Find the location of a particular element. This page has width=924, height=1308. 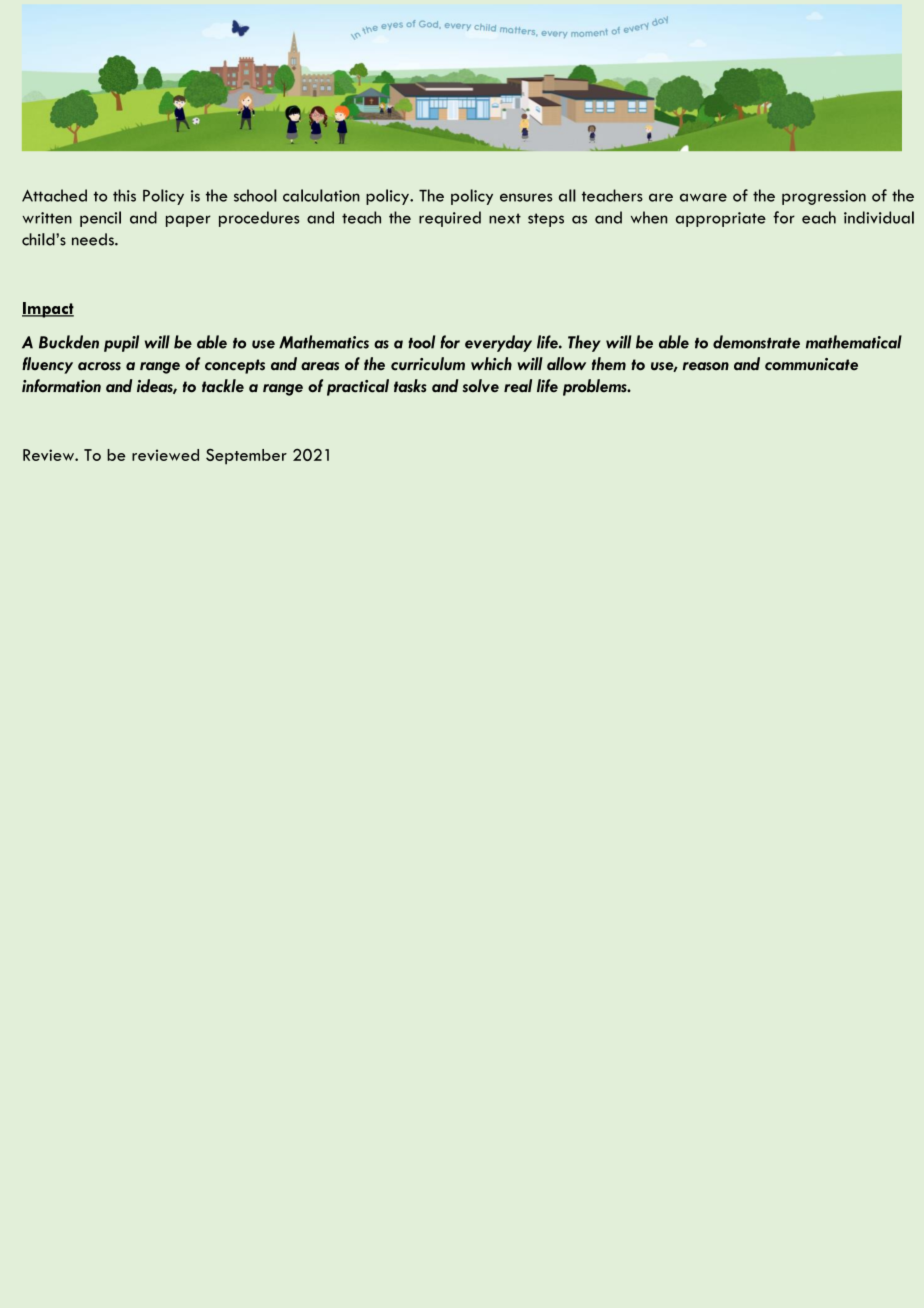

this is located at coordinates (124, 195).
